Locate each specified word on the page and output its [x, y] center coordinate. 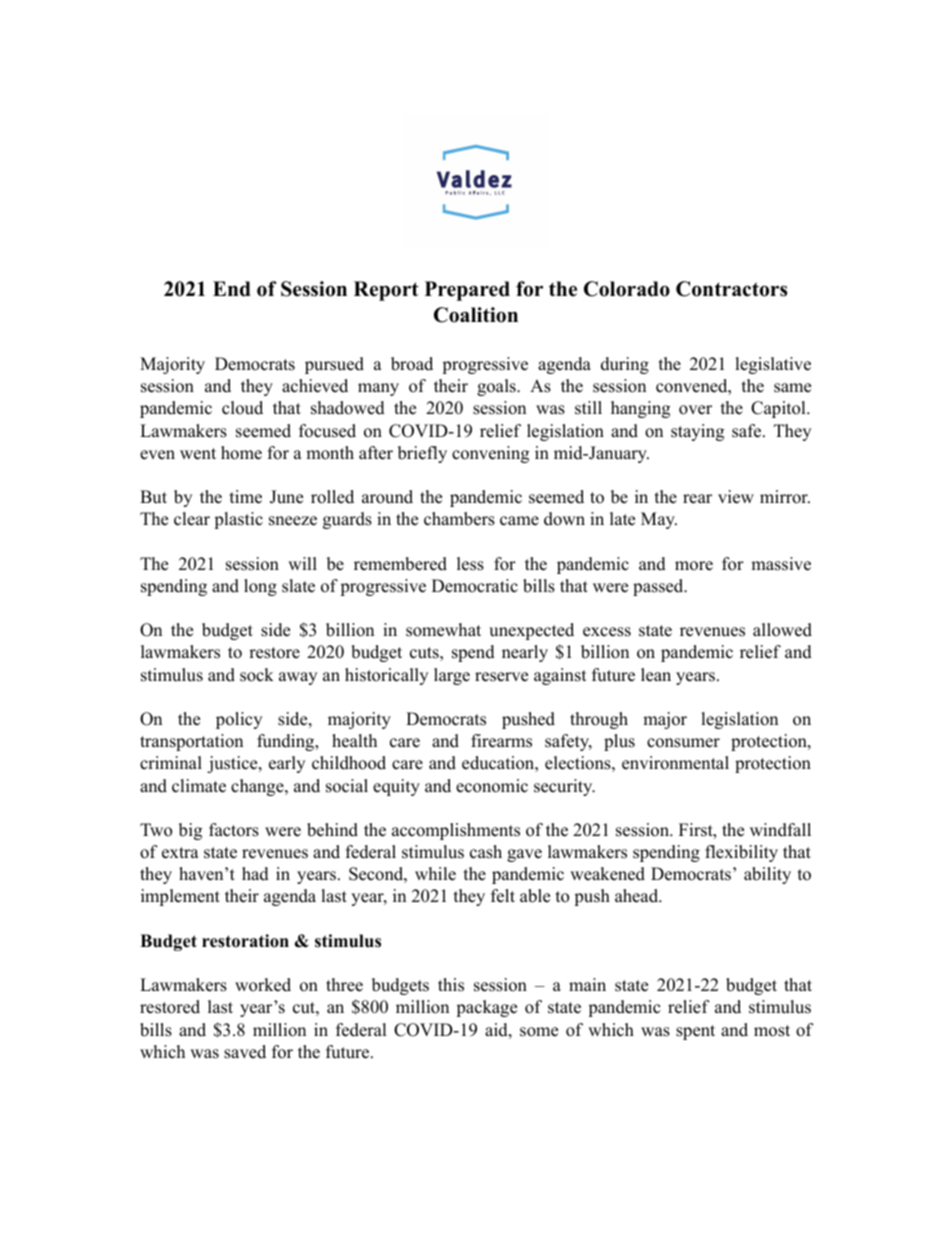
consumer [683, 743]
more [694, 566]
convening [490, 454]
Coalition [476, 315]
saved [245, 1052]
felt [503, 896]
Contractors [731, 289]
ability [767, 875]
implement [180, 897]
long [260, 587]
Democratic [475, 586]
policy [239, 720]
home [241, 453]
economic [492, 786]
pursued [334, 365]
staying [697, 432]
